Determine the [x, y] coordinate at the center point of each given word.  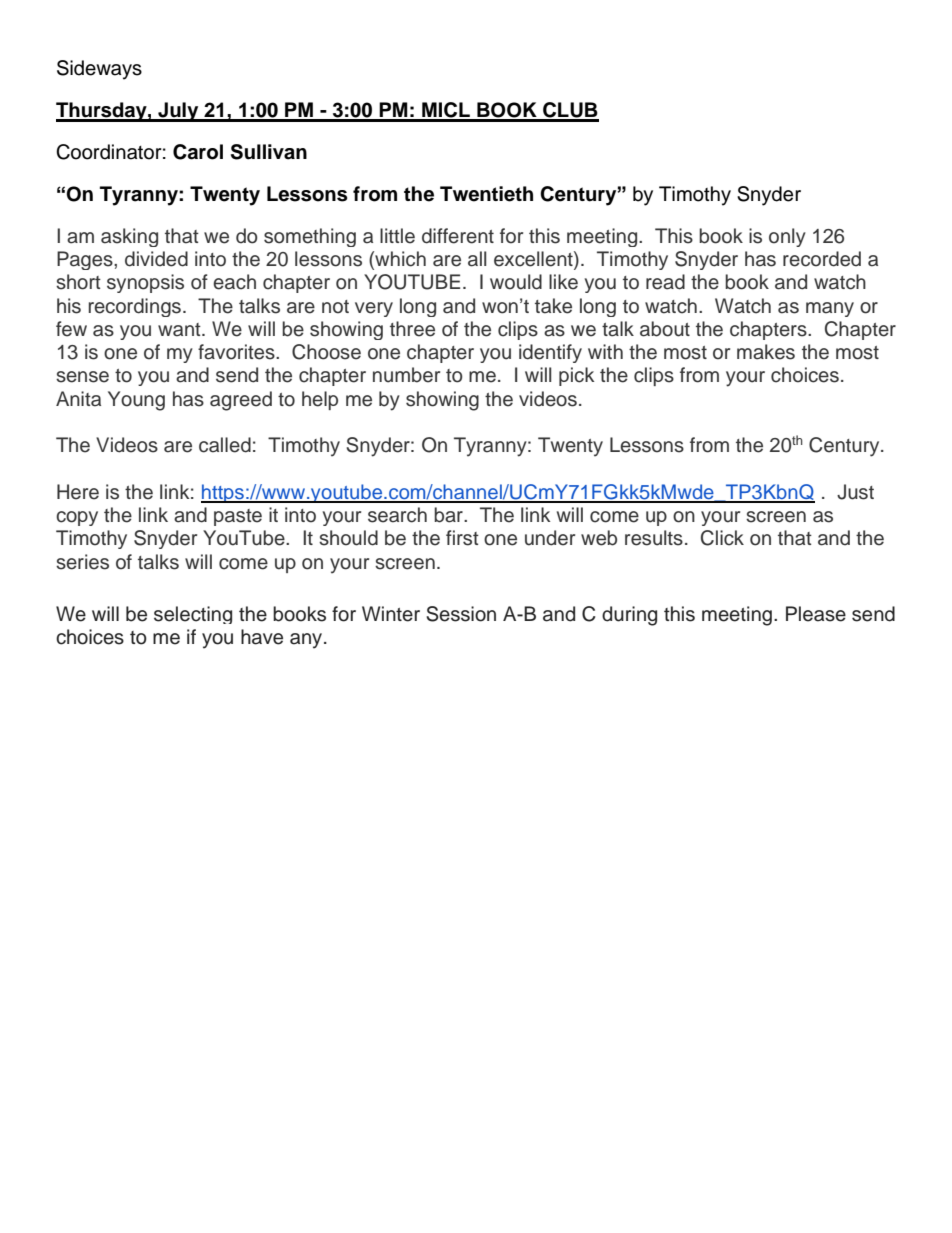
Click [722, 538]
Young [136, 401]
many [830, 309]
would [516, 282]
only [787, 237]
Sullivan [269, 152]
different [458, 236]
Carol [198, 152]
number [406, 375]
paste [238, 517]
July [178, 112]
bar [449, 515]
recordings [135, 307]
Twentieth [486, 194]
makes [766, 352]
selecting [193, 615]
